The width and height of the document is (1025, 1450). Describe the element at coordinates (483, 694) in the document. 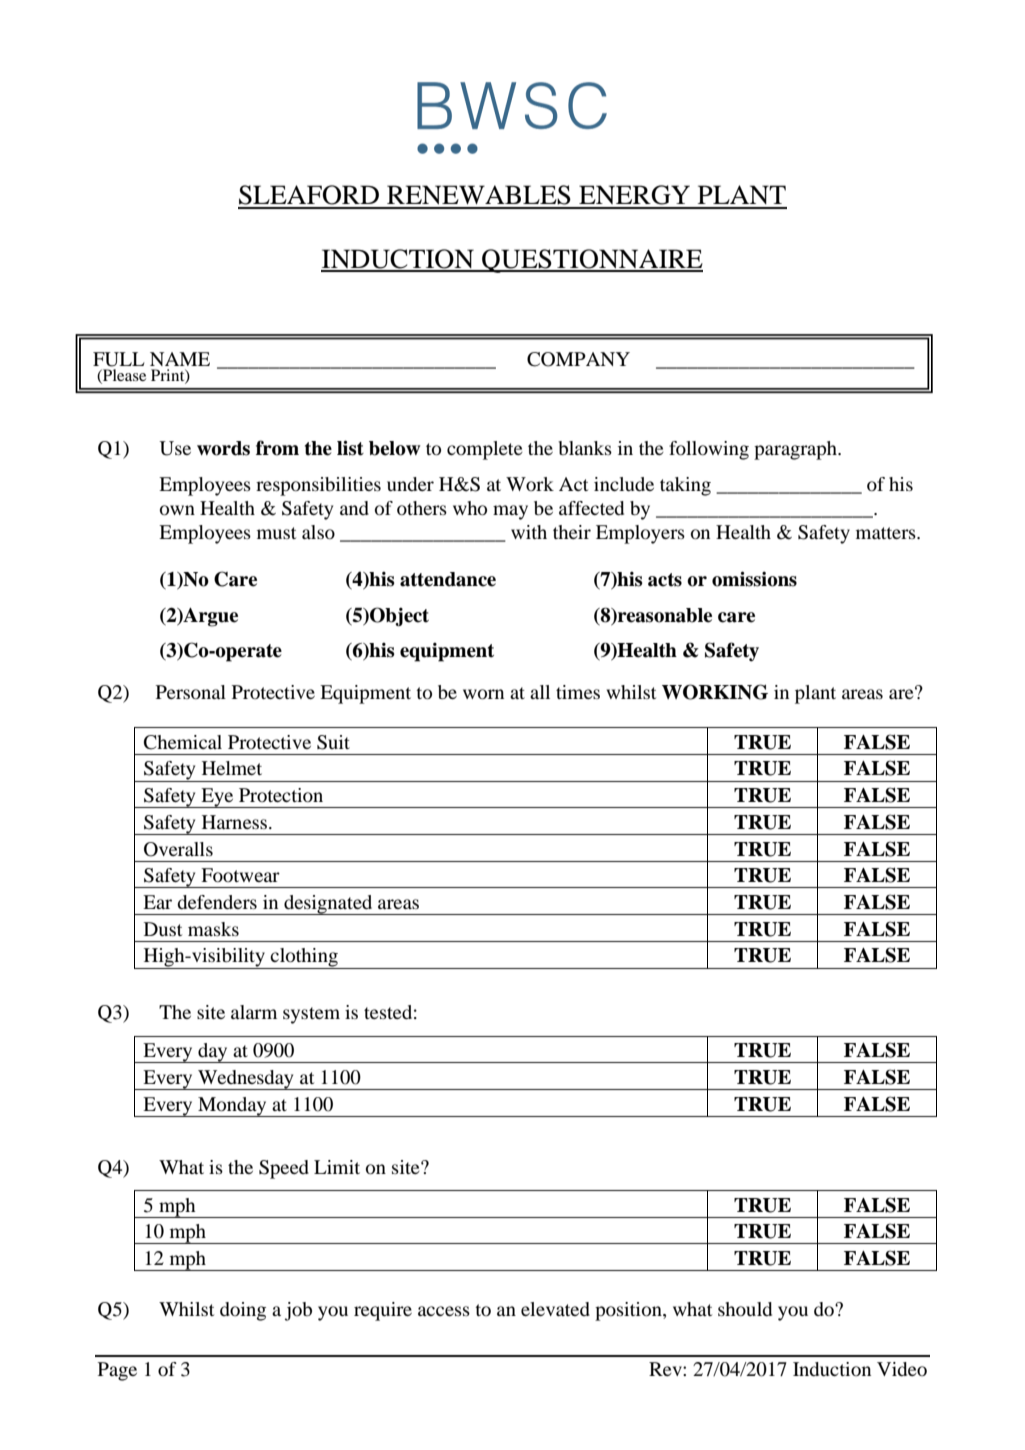

I see `worn` at that location.
